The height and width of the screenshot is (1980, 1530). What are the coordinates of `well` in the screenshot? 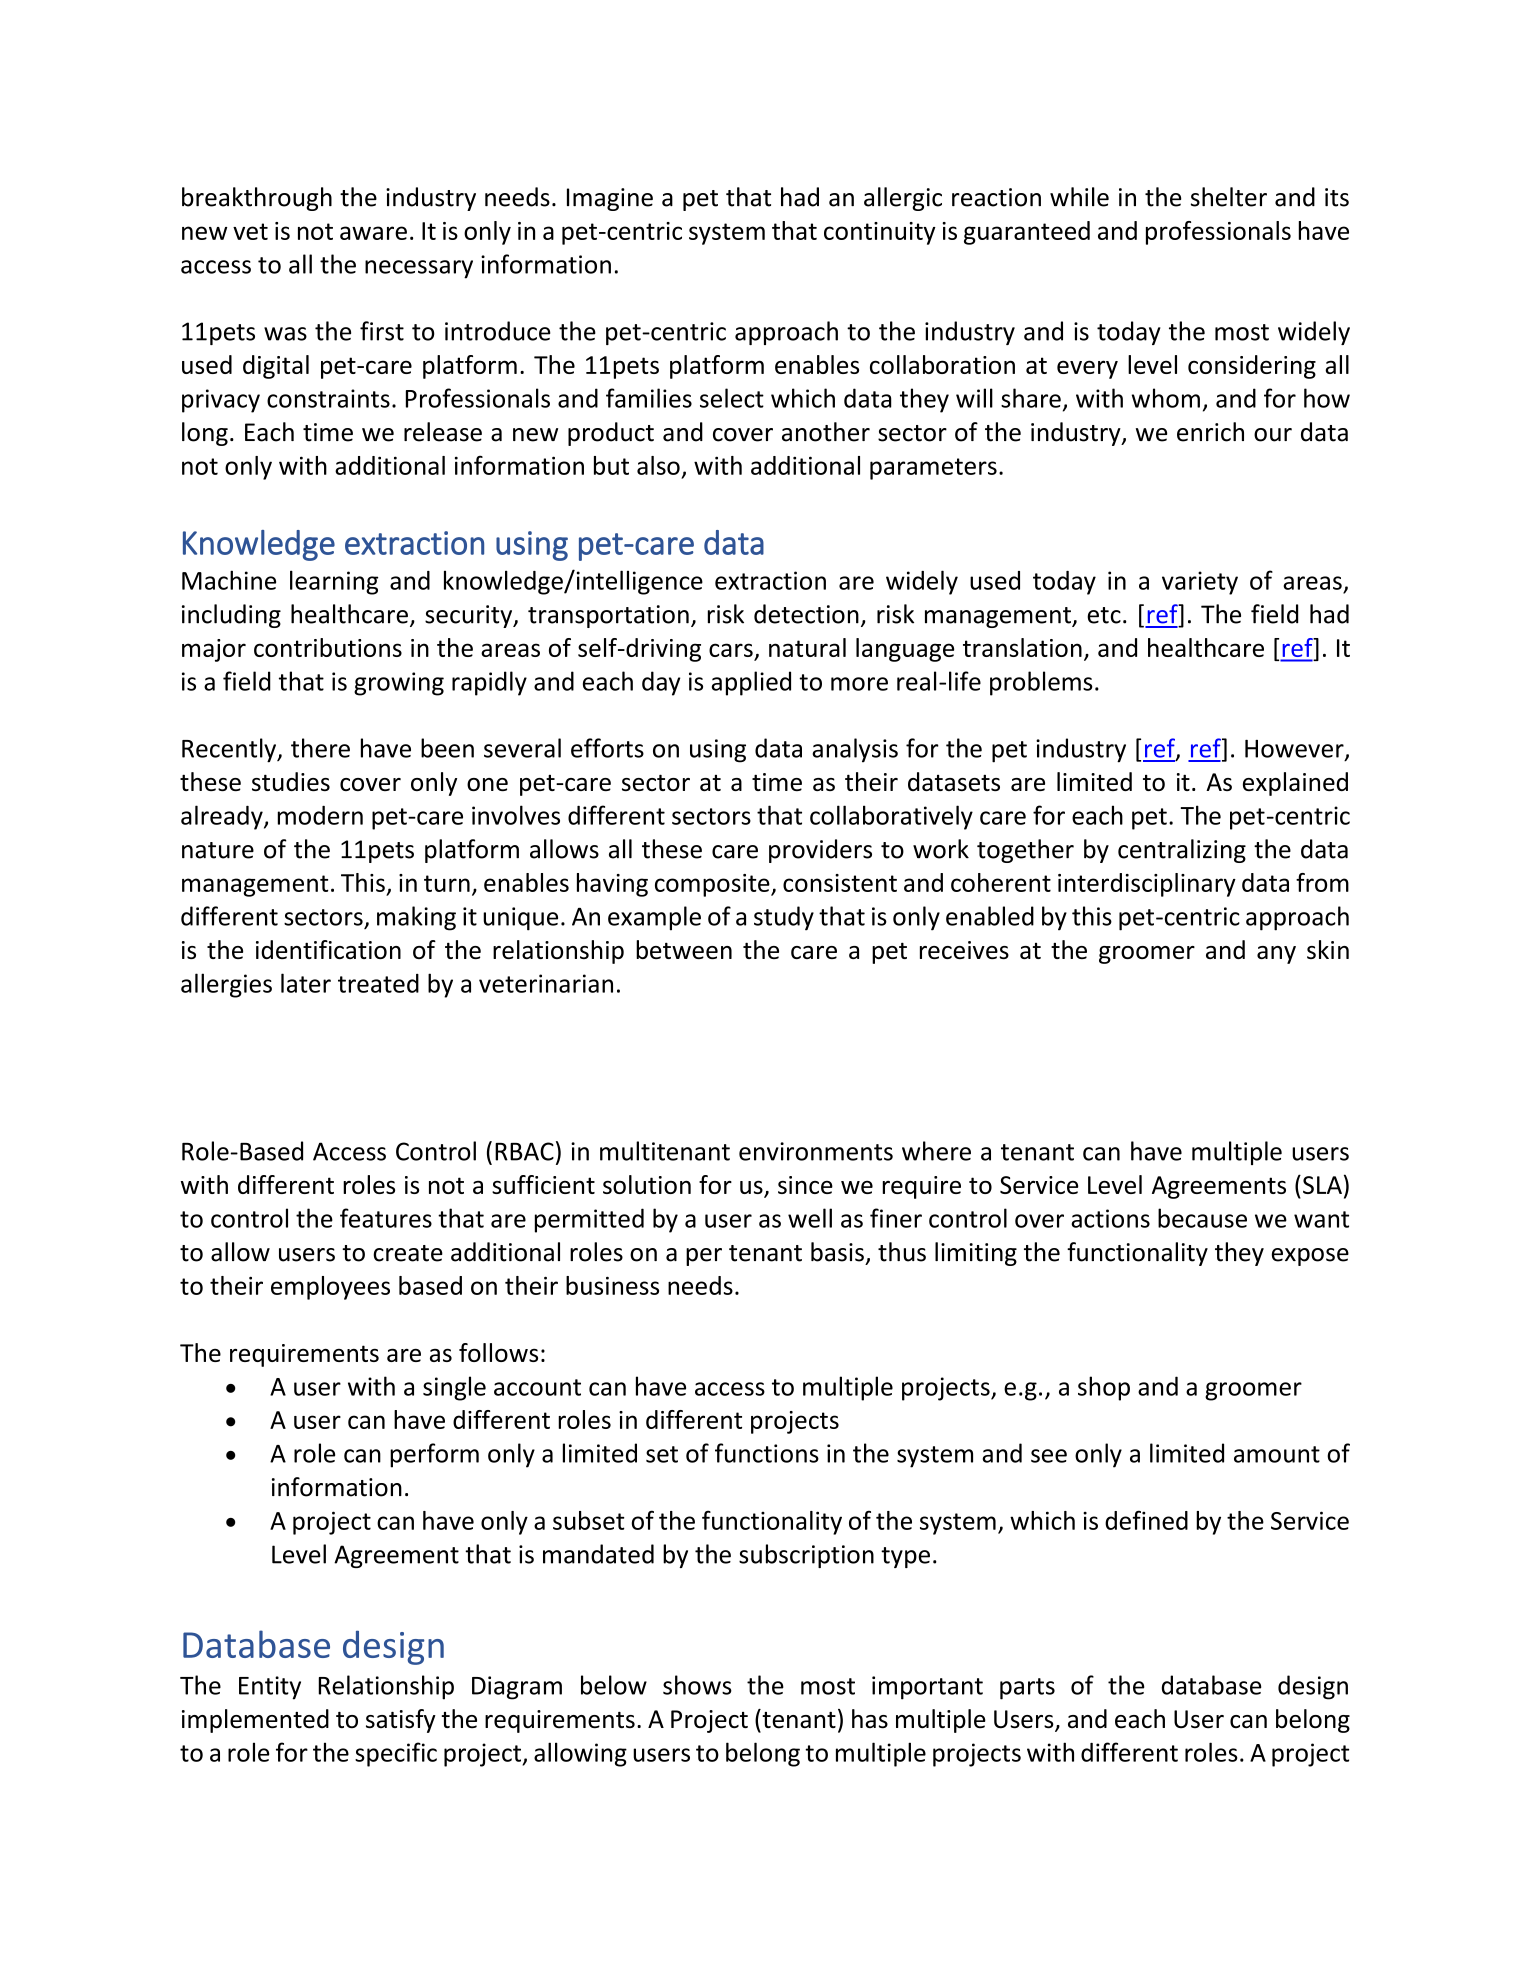 It's located at (810, 1218).
